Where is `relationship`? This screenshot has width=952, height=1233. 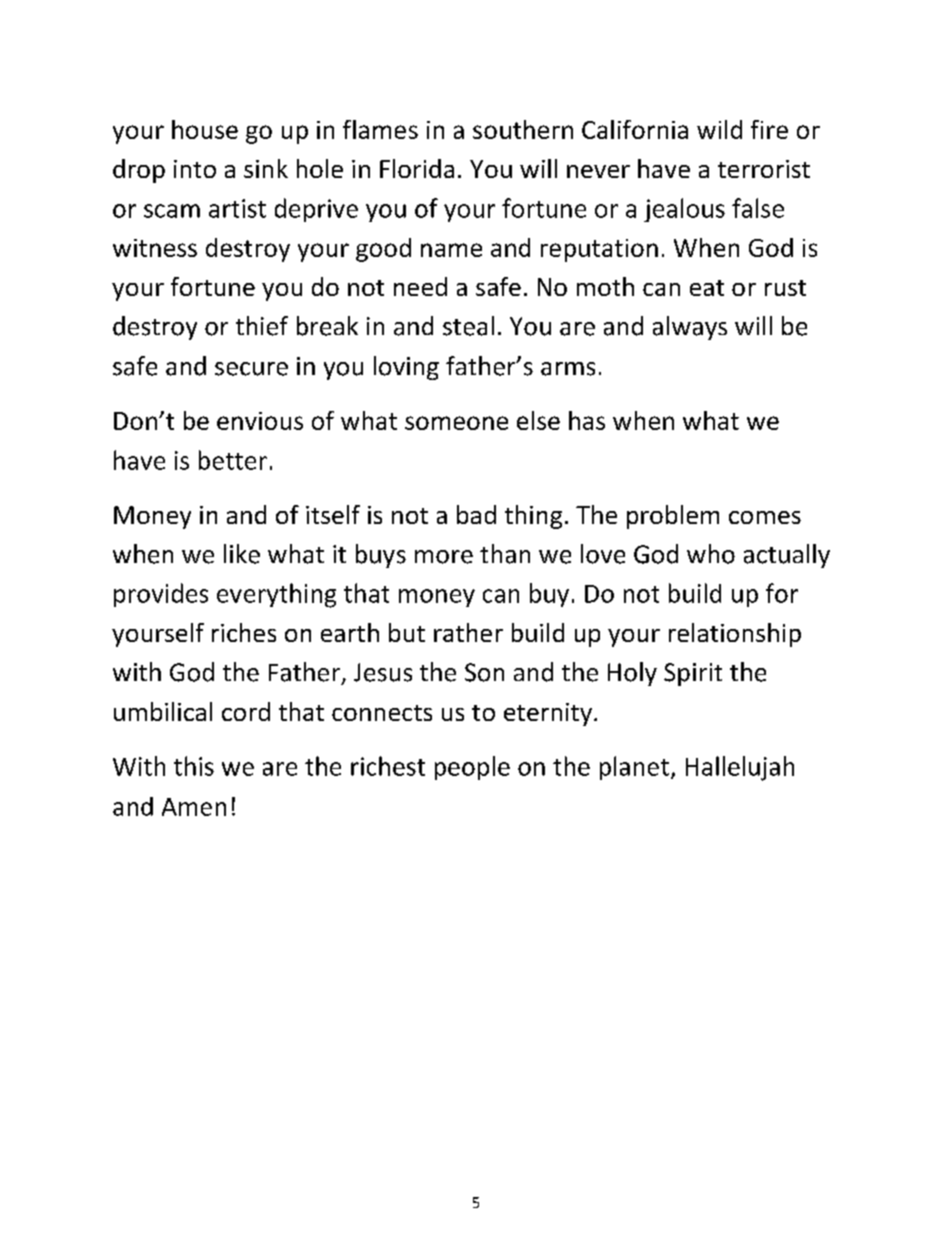
relationship is located at coordinates (735, 635).
